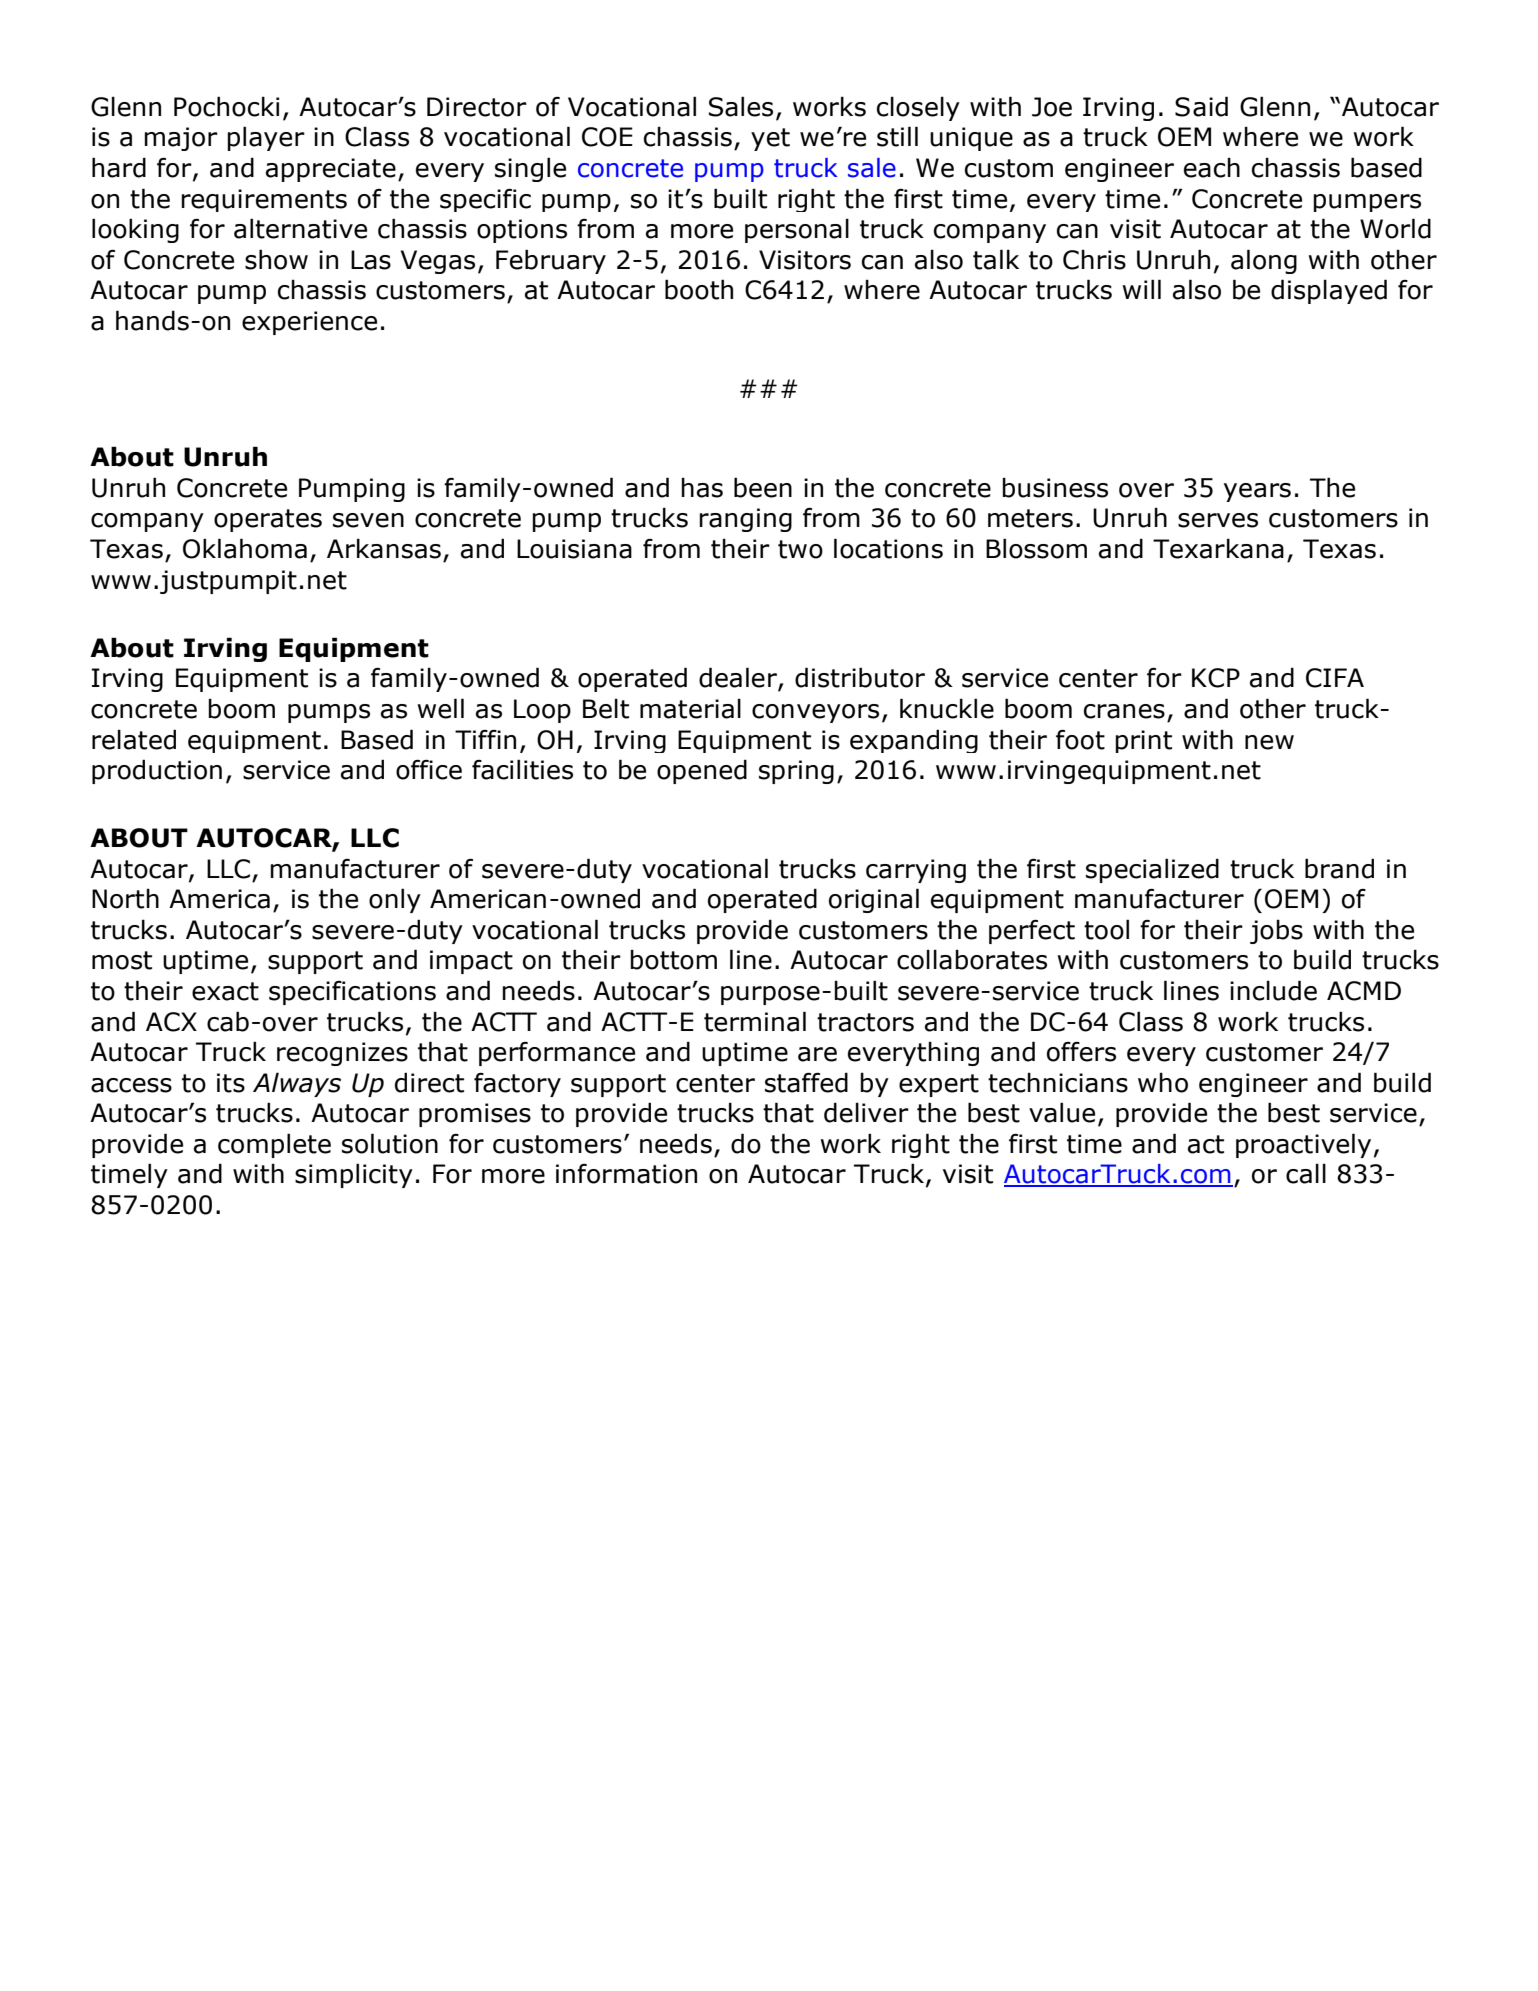  What do you see at coordinates (157, 771) in the screenshot?
I see `production` at bounding box center [157, 771].
